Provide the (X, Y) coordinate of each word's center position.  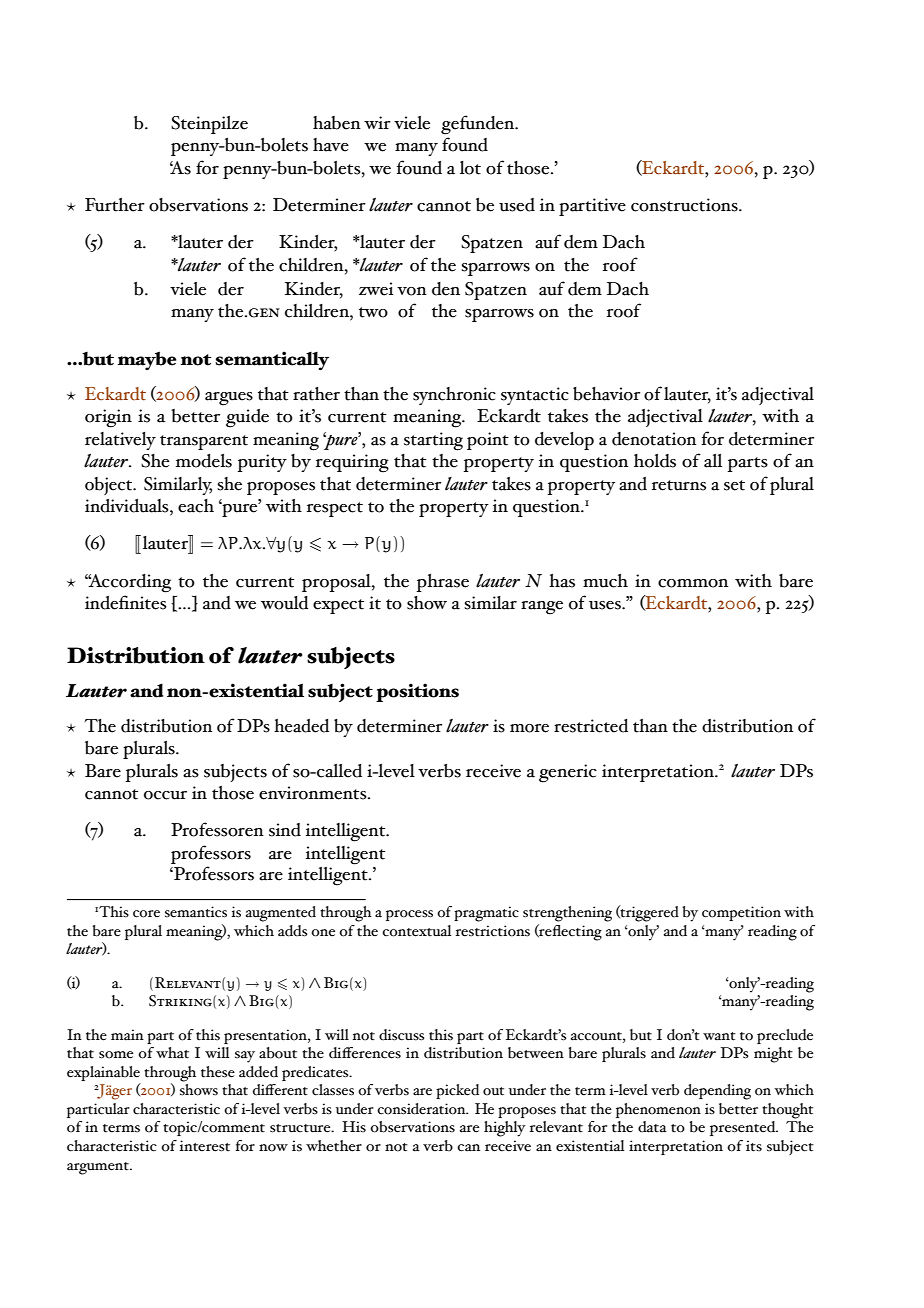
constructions (685, 205)
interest (205, 1146)
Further (115, 205)
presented (744, 1128)
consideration (422, 1109)
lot (470, 168)
